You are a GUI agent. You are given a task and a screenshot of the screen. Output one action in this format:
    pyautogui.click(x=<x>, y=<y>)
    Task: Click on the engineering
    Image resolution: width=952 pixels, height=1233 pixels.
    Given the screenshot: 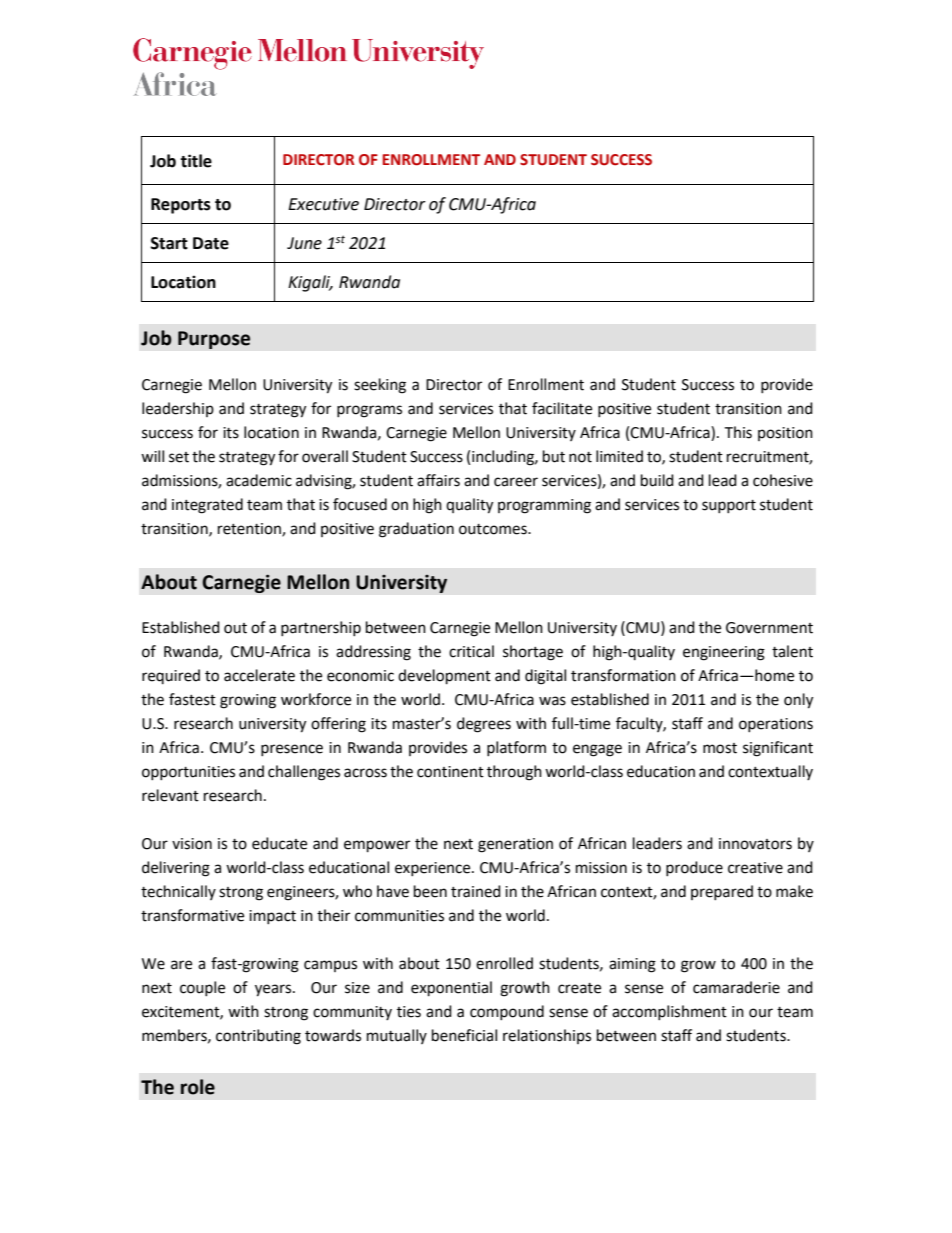 What is the action you would take?
    pyautogui.click(x=724, y=653)
